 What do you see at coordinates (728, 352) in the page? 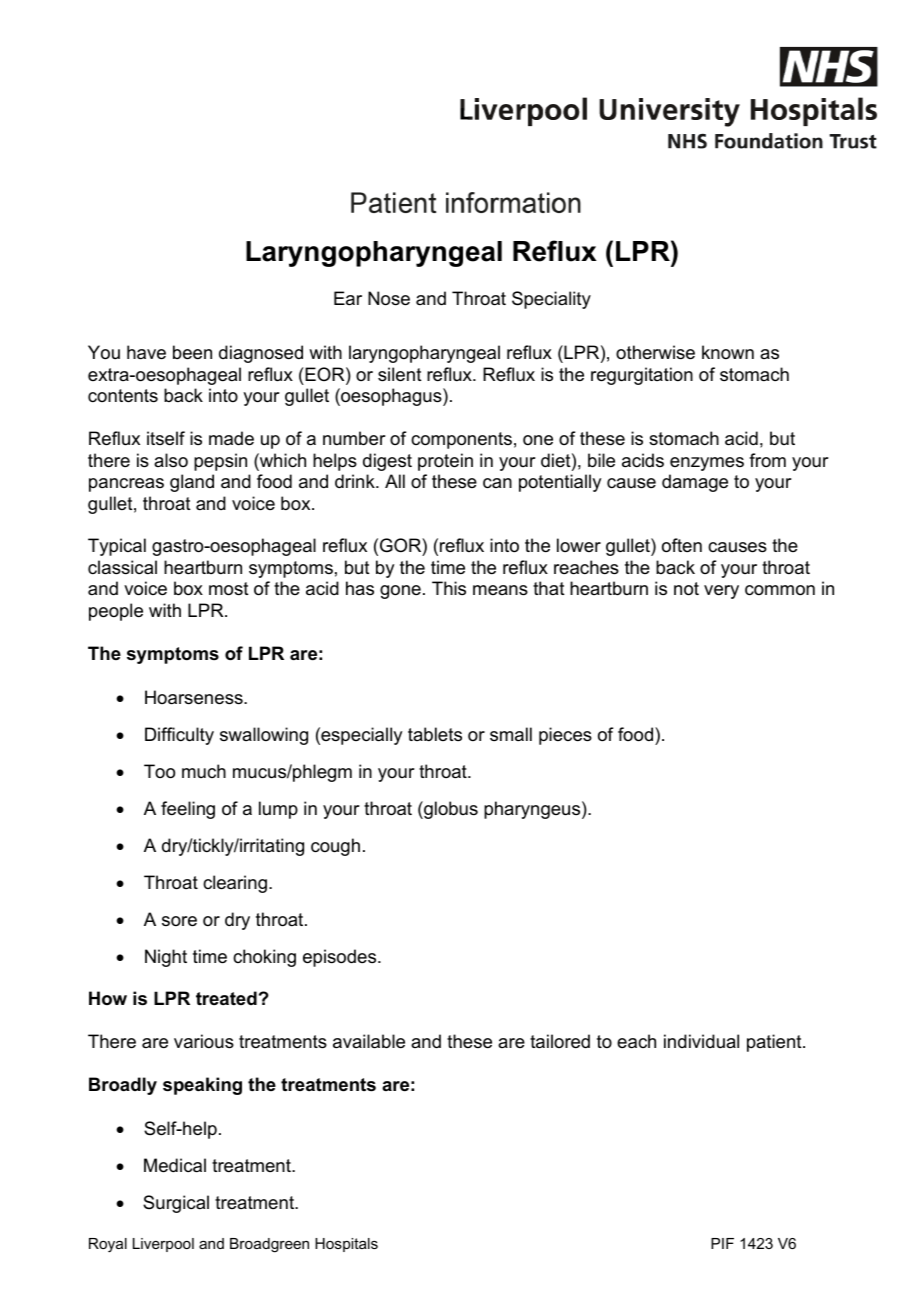
I see `known` at bounding box center [728, 352].
